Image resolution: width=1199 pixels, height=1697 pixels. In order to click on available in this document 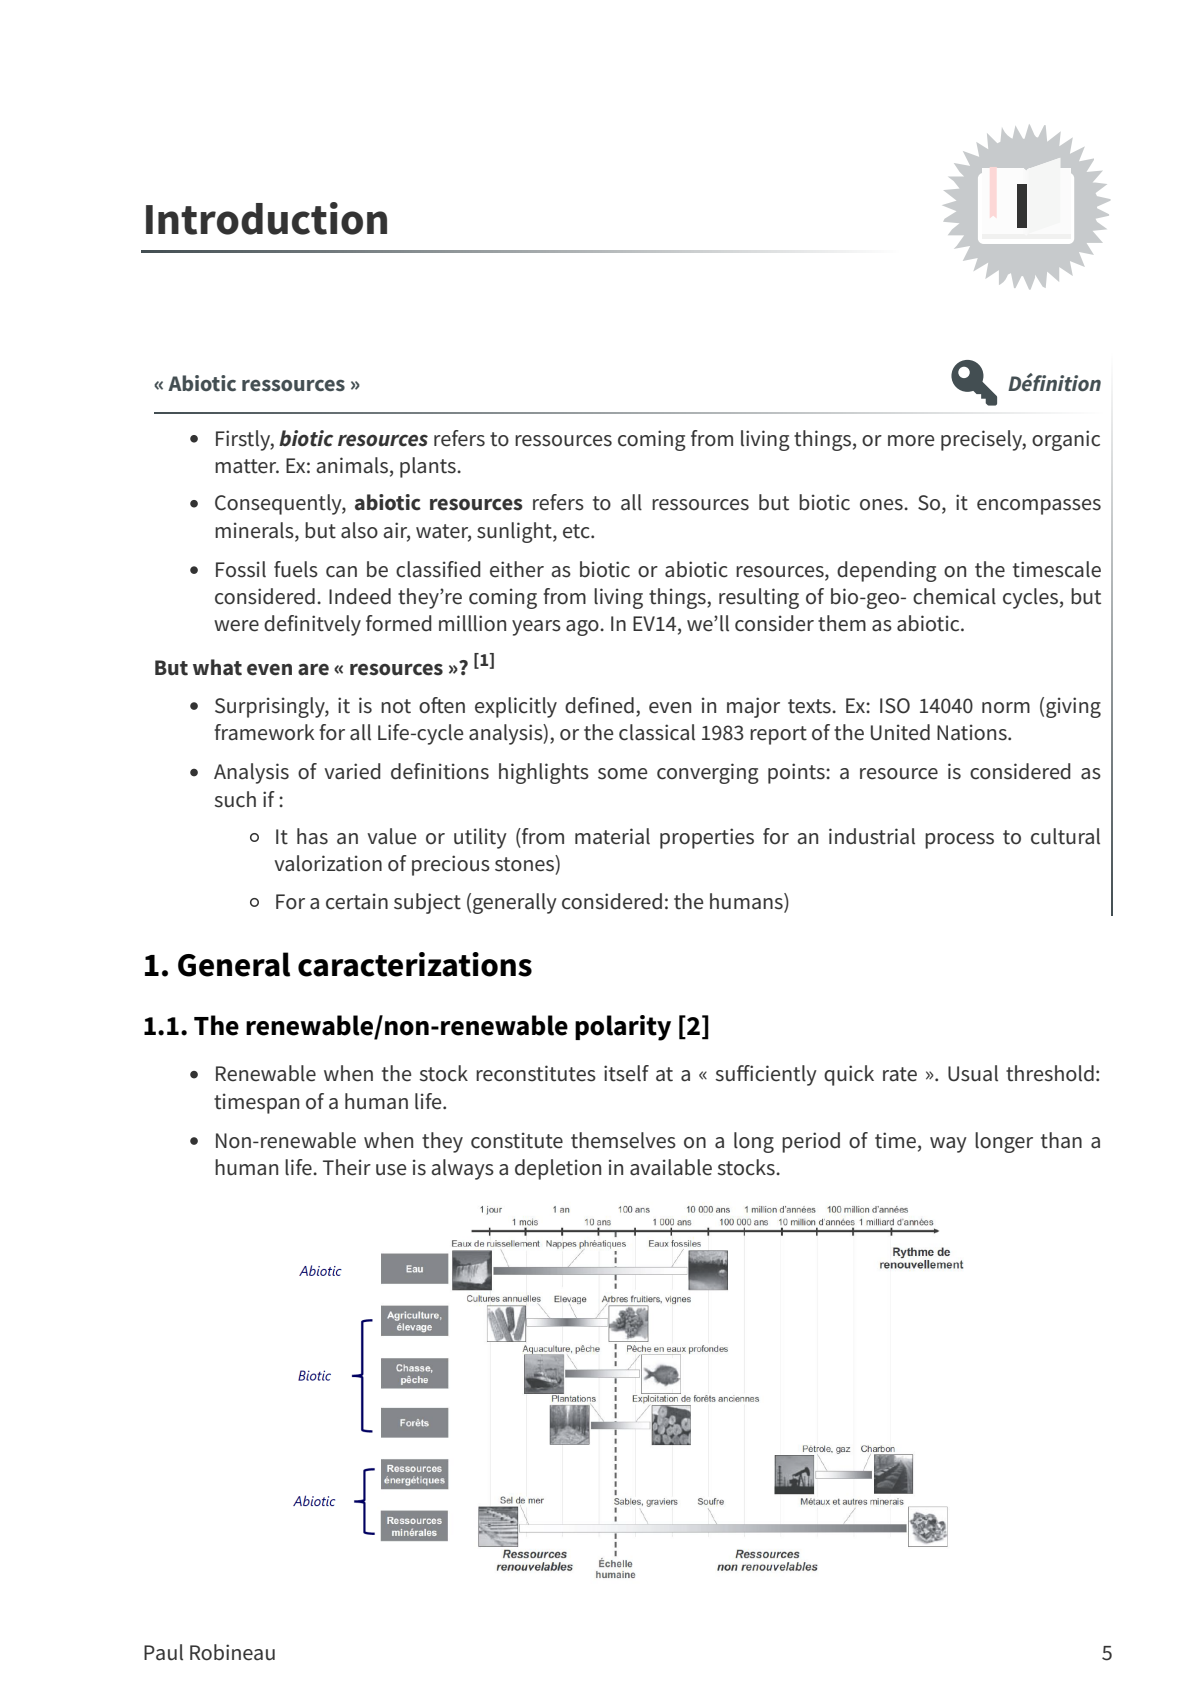, I will do `click(671, 1167)`.
